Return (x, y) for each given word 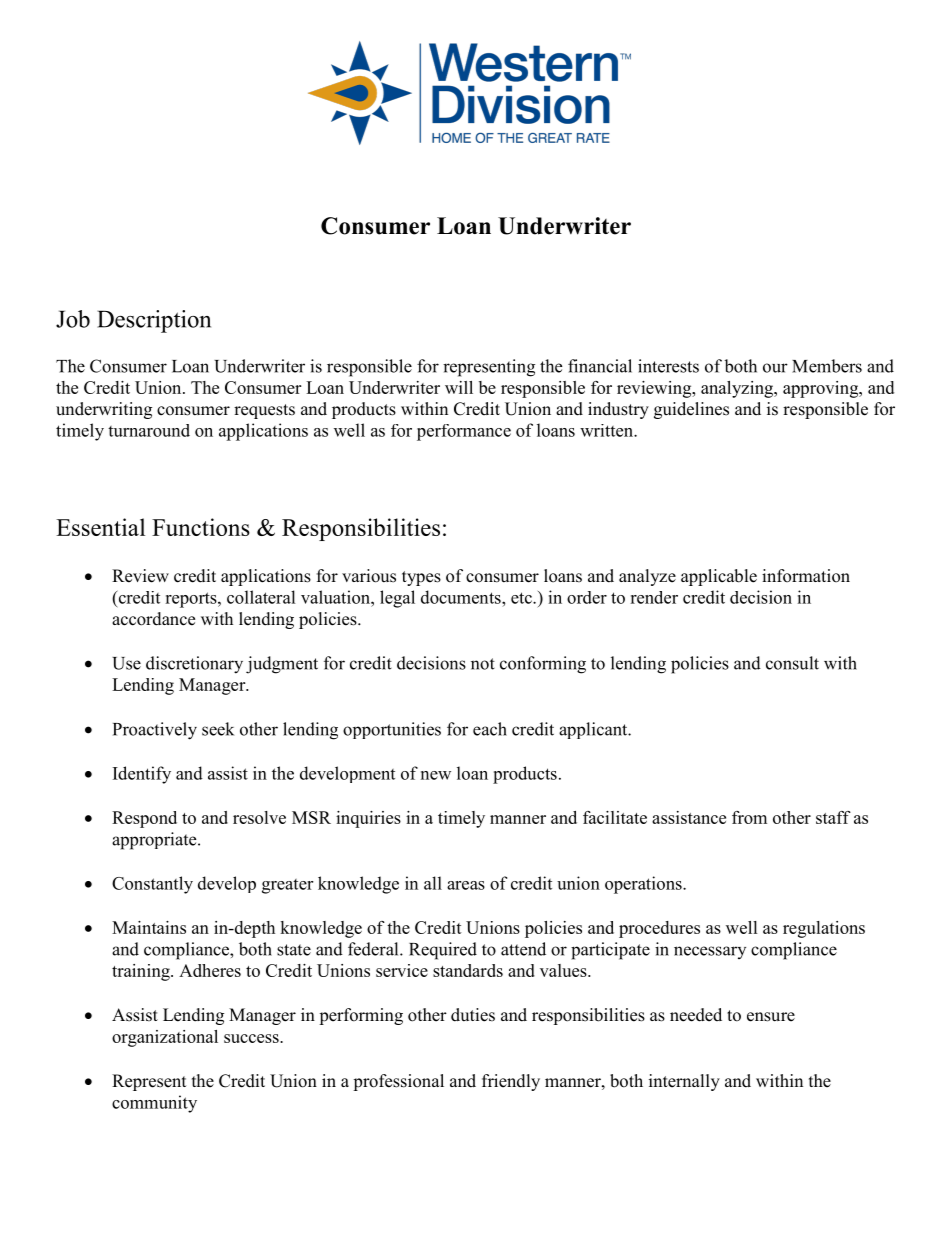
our (775, 368)
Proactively (155, 731)
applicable (719, 577)
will (459, 387)
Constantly (152, 885)
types (421, 578)
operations (644, 885)
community (154, 1104)
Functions (201, 527)
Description (154, 321)
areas (466, 885)
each (490, 729)
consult (792, 663)
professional (398, 1082)
